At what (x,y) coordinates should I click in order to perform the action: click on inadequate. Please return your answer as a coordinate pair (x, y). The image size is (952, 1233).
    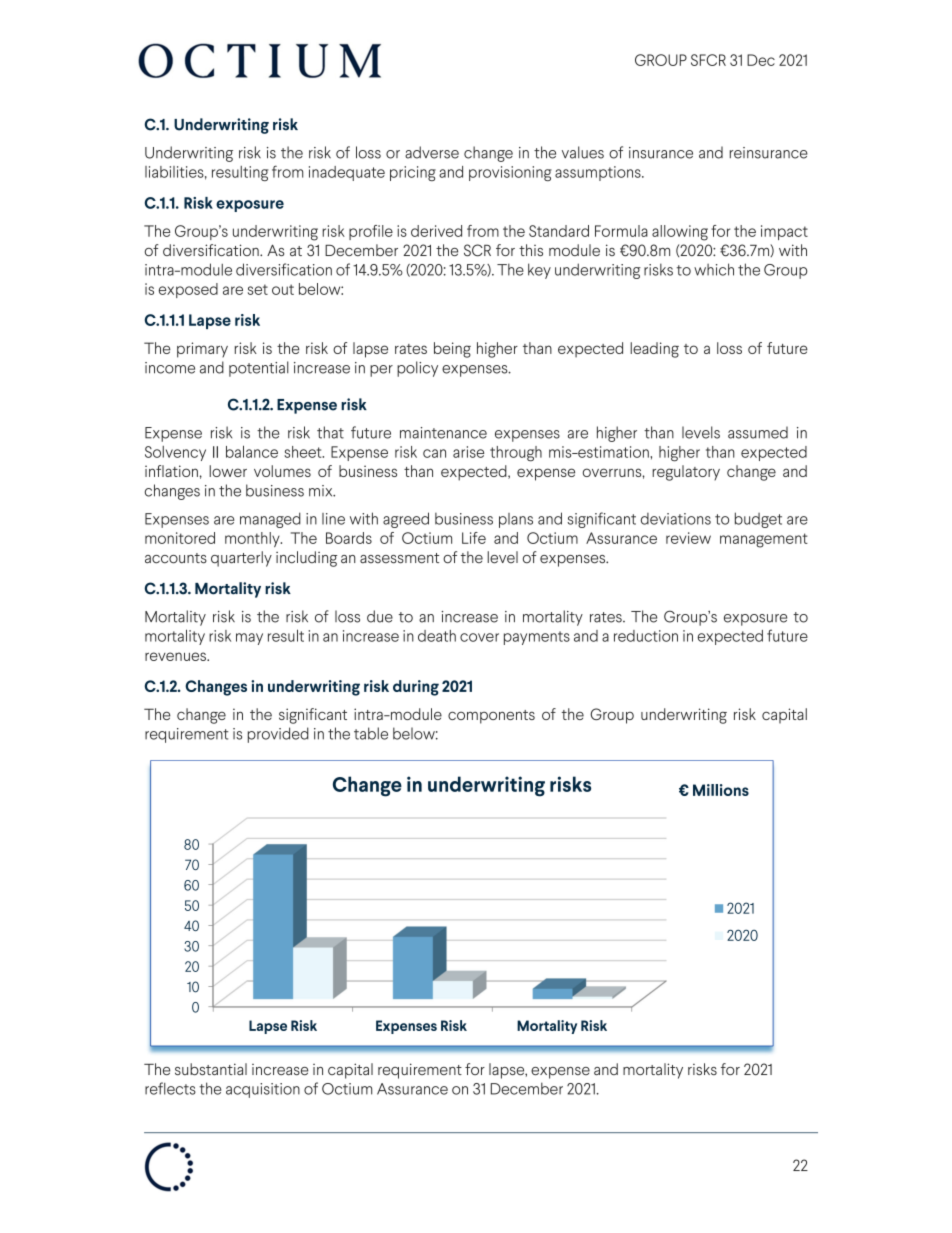
    Looking at the image, I should click on (347, 173).
